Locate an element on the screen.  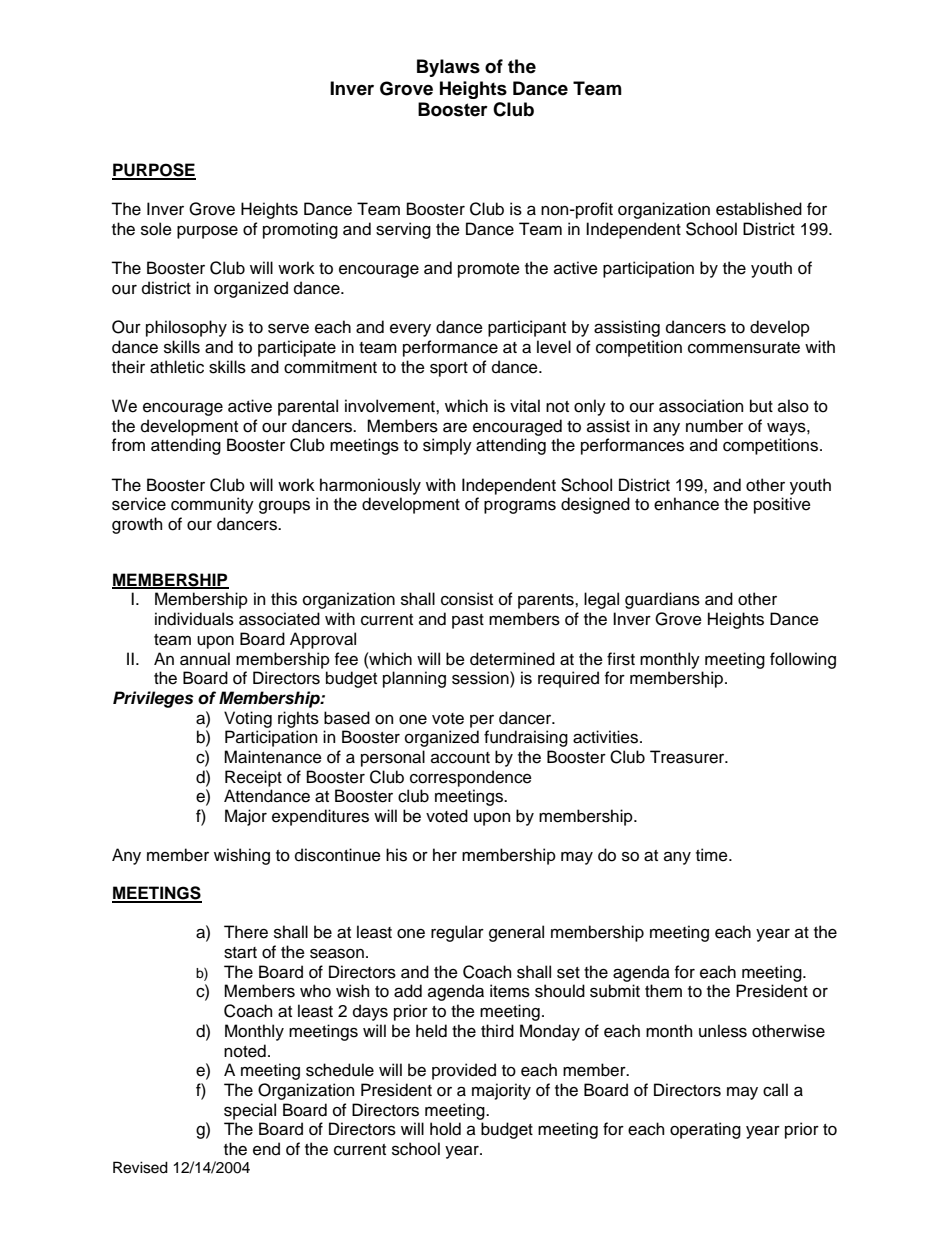
sole is located at coordinates (156, 229).
